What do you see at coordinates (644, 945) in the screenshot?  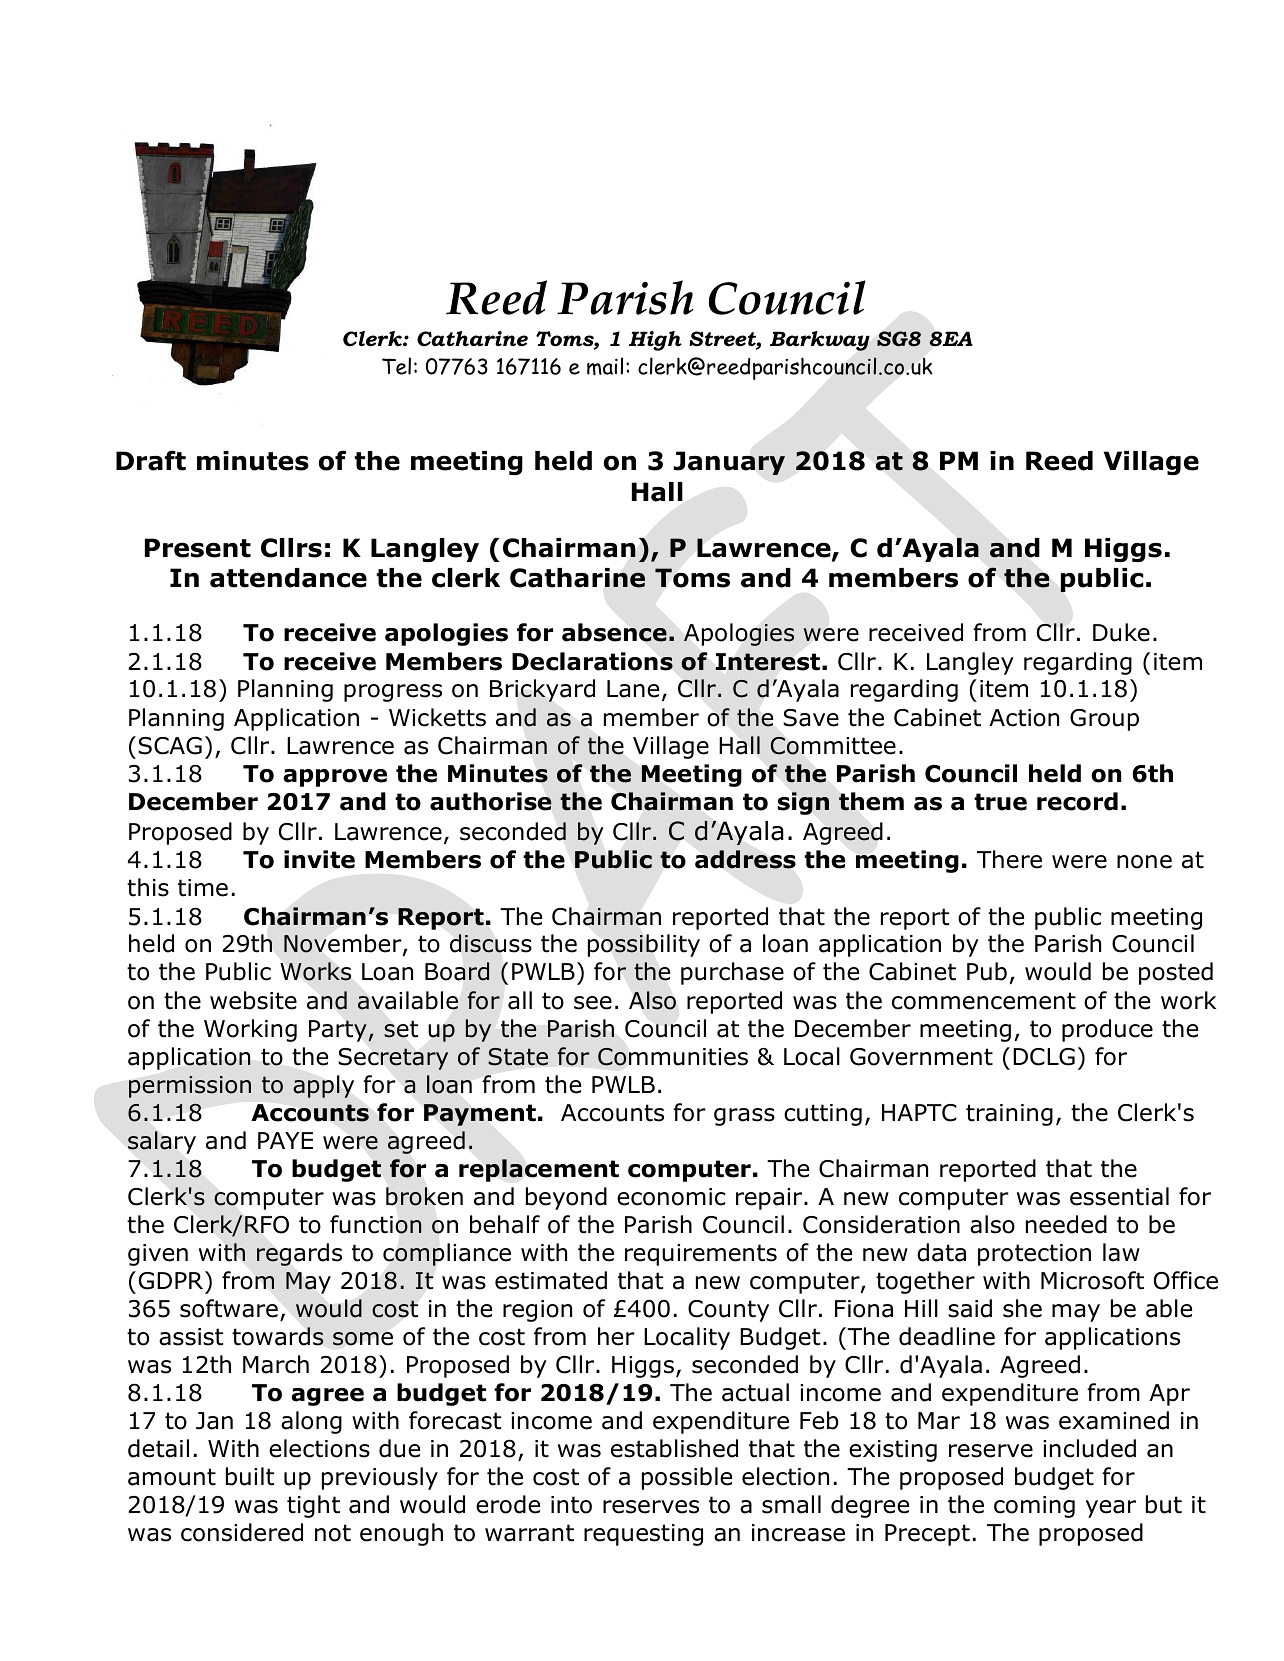 I see `possibility` at bounding box center [644, 945].
